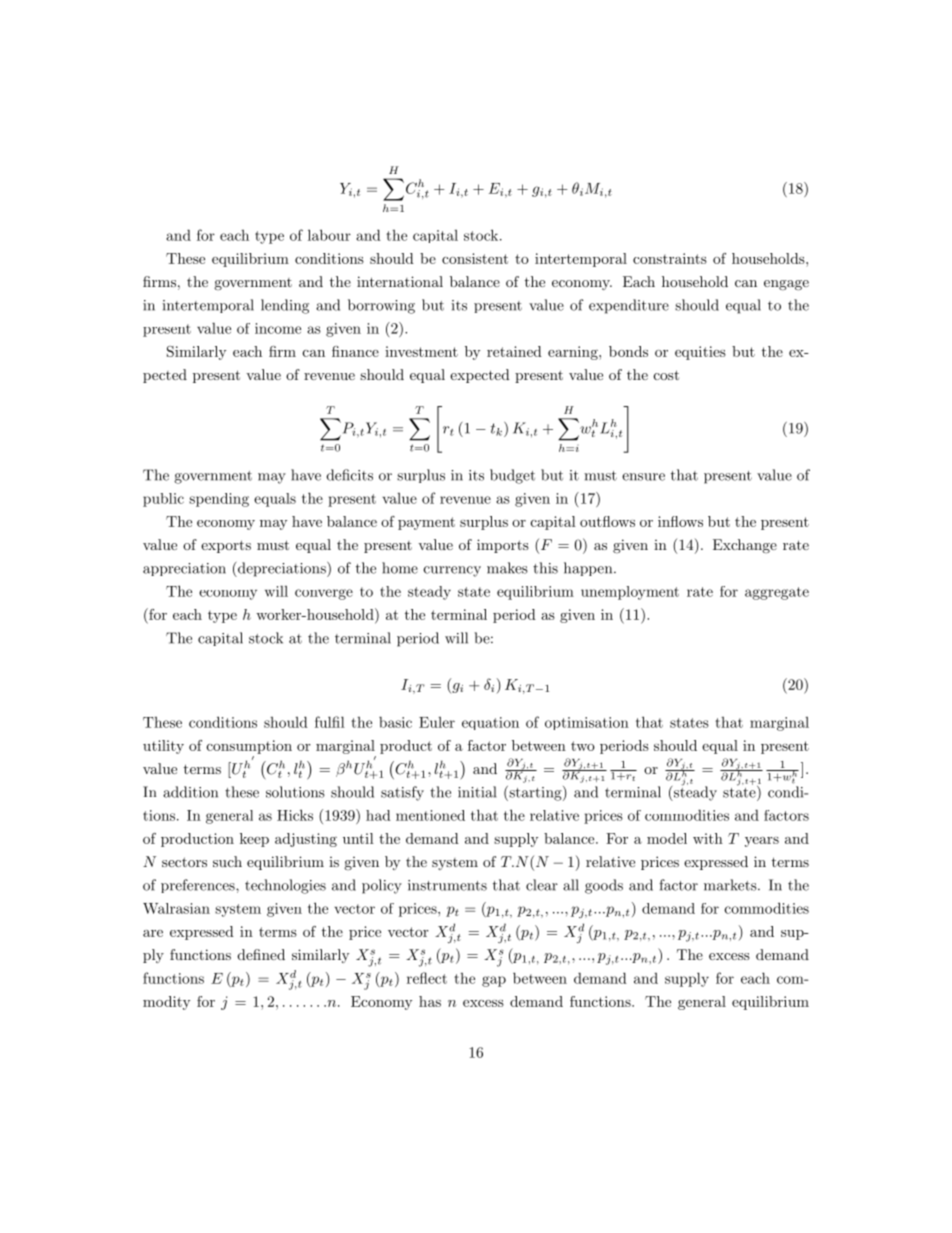 This image has width=952, height=1233. I want to click on gap, so click(494, 981).
